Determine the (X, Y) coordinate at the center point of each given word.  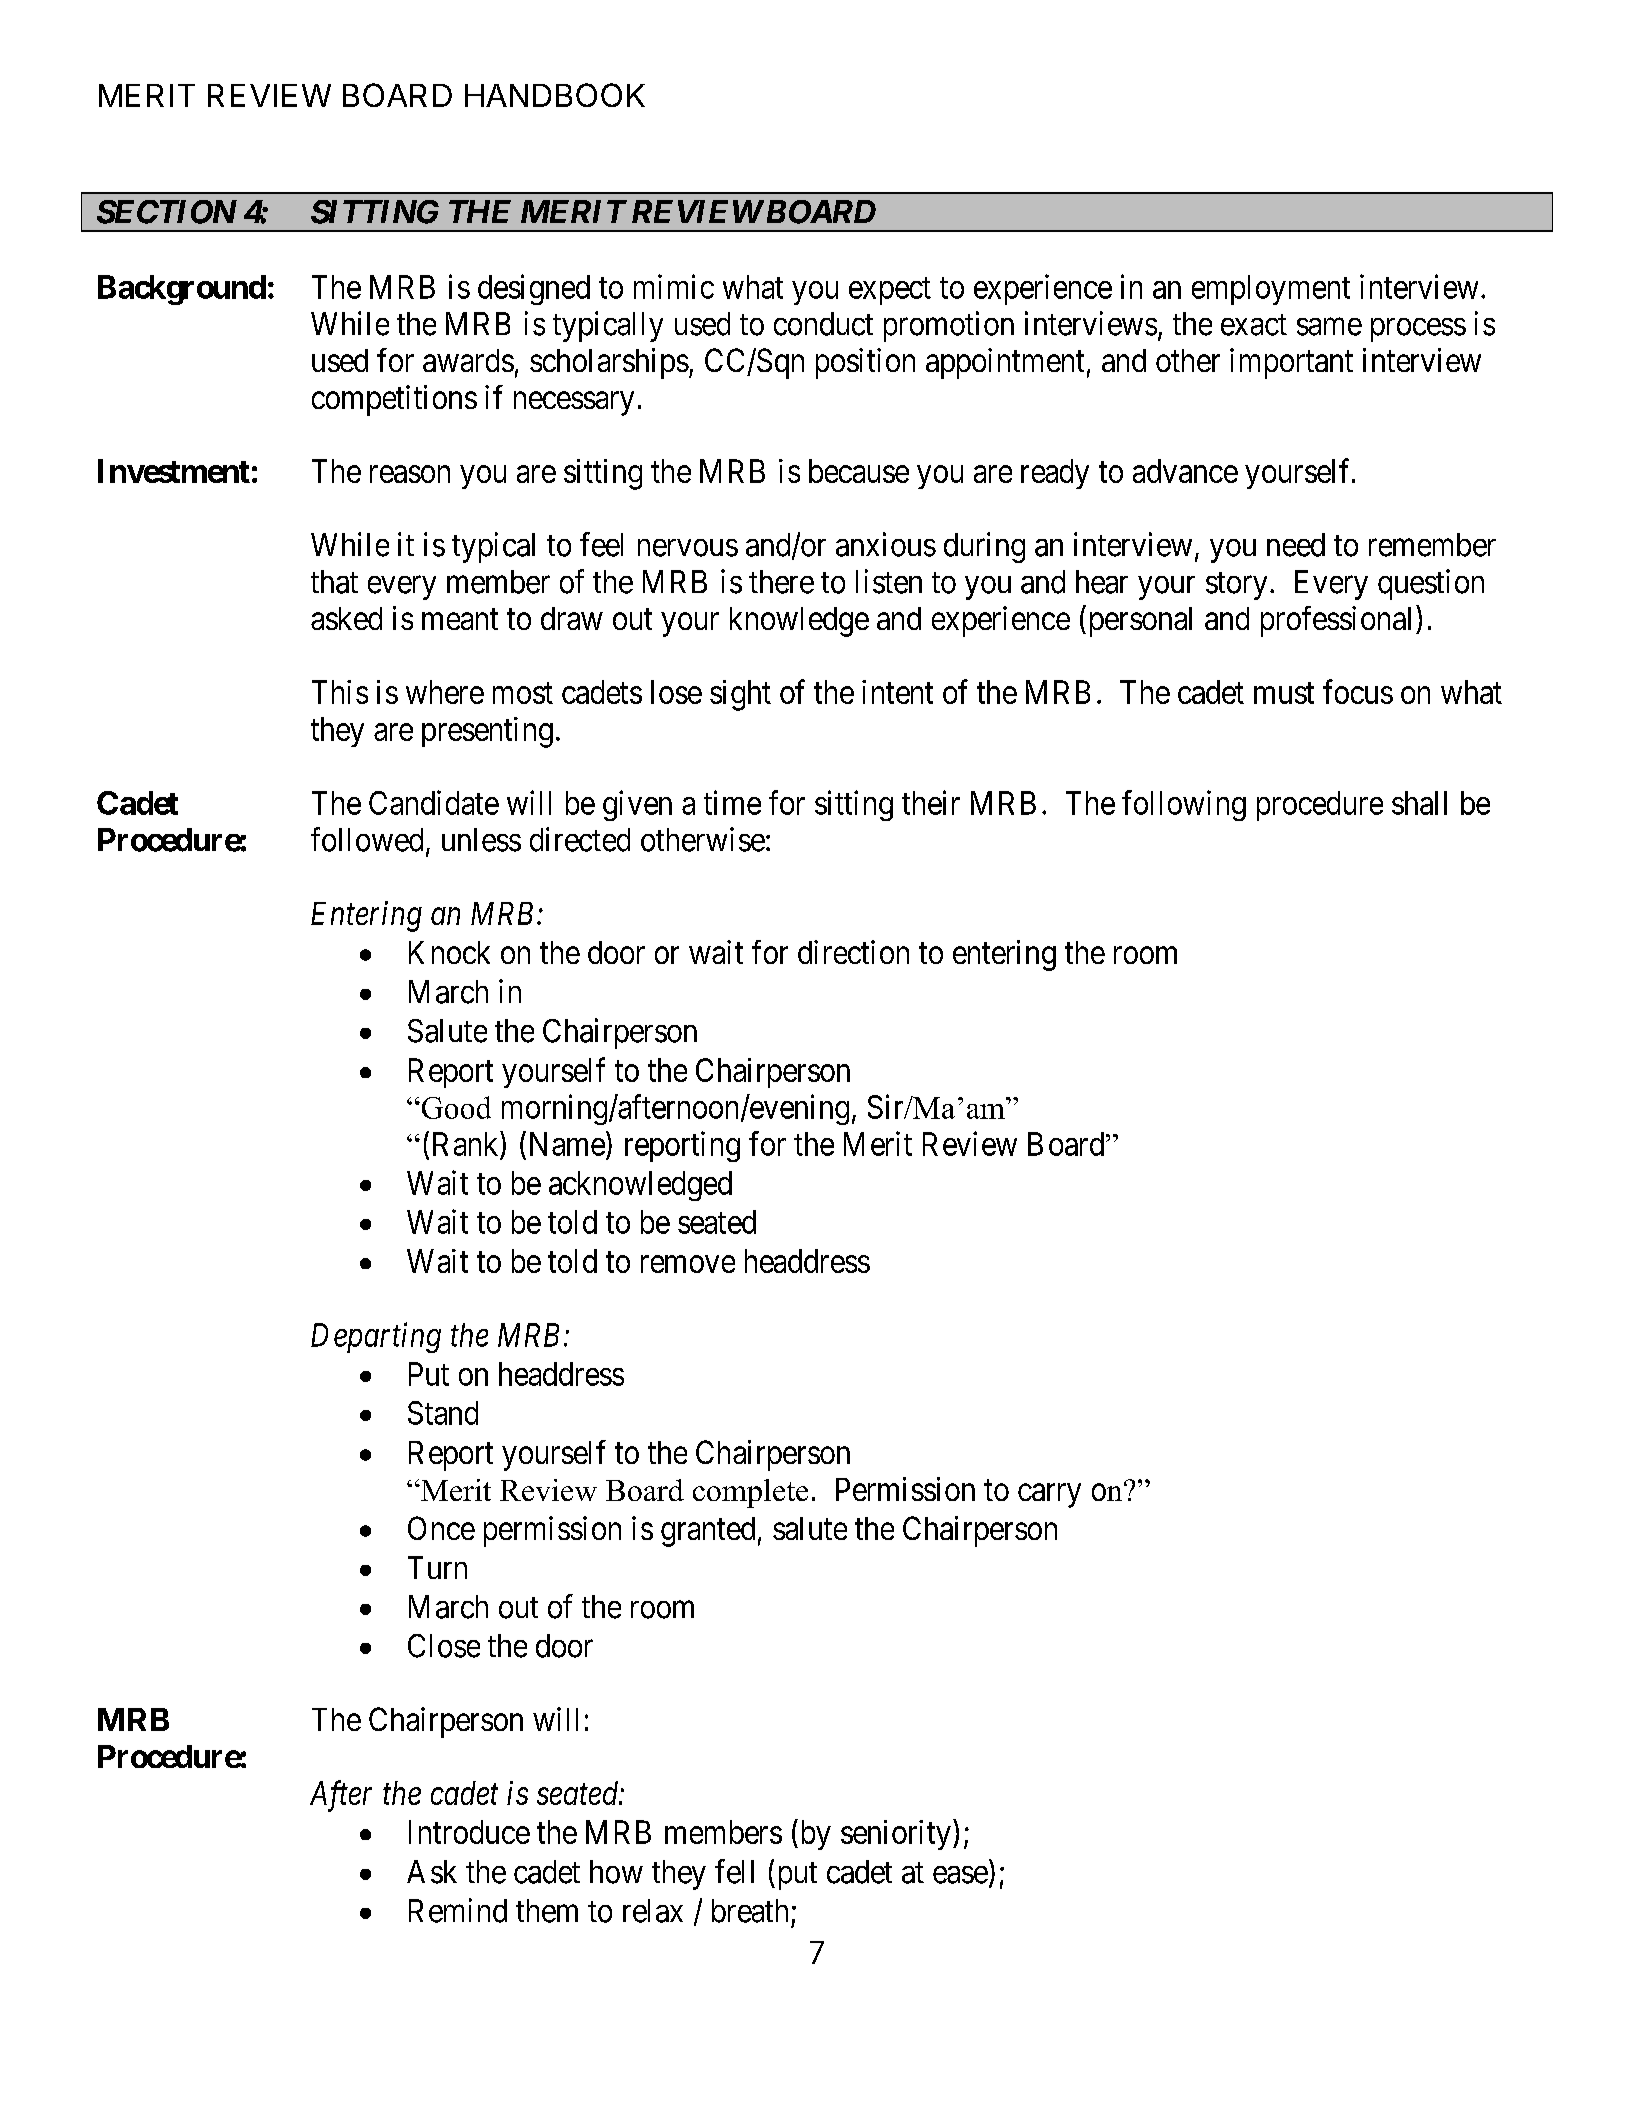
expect (890, 291)
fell (734, 1871)
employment (1271, 290)
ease (960, 1875)
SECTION (167, 212)
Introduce (469, 1832)
